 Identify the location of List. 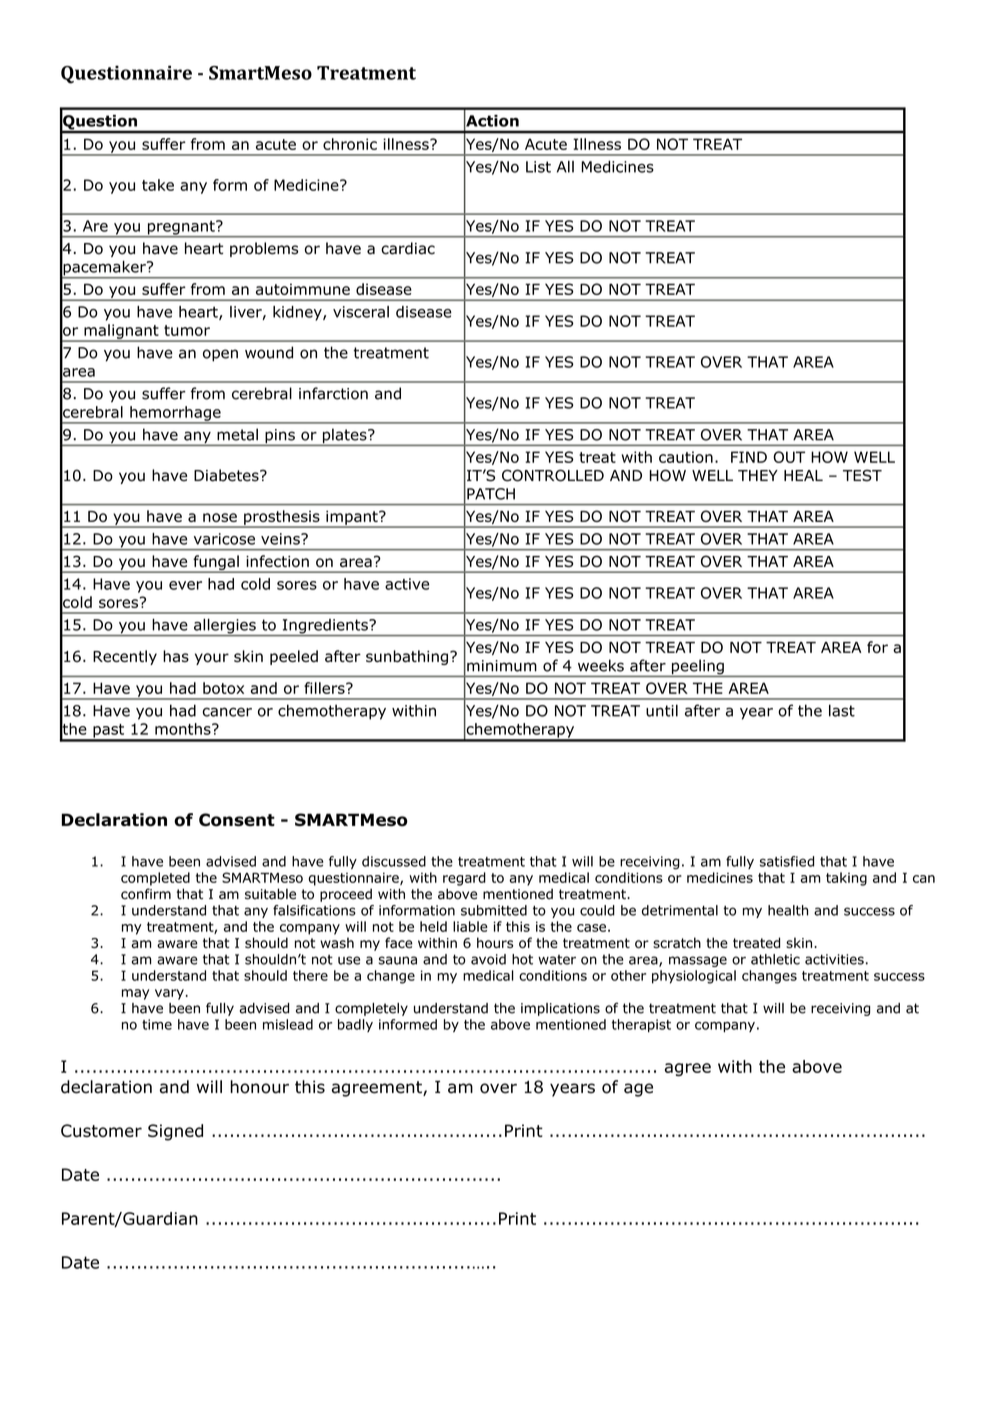
(538, 167).
